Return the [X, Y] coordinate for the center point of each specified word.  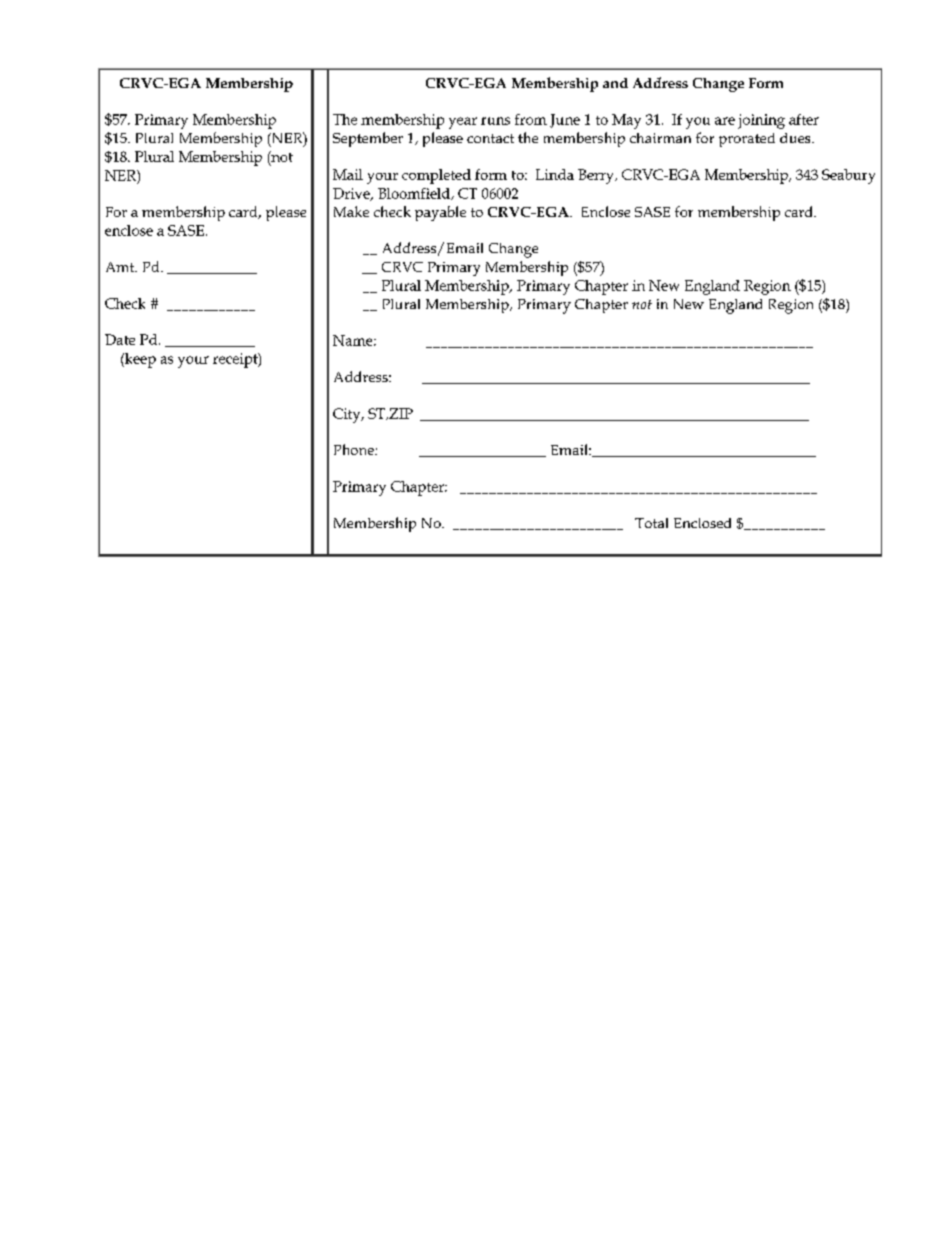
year [463, 123]
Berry [597, 176]
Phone [355, 449]
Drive [352, 194]
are [725, 121]
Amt [121, 267]
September [368, 139]
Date [120, 339]
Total [651, 523]
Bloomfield [415, 194]
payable [440, 213]
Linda [555, 174]
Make [351, 211]
